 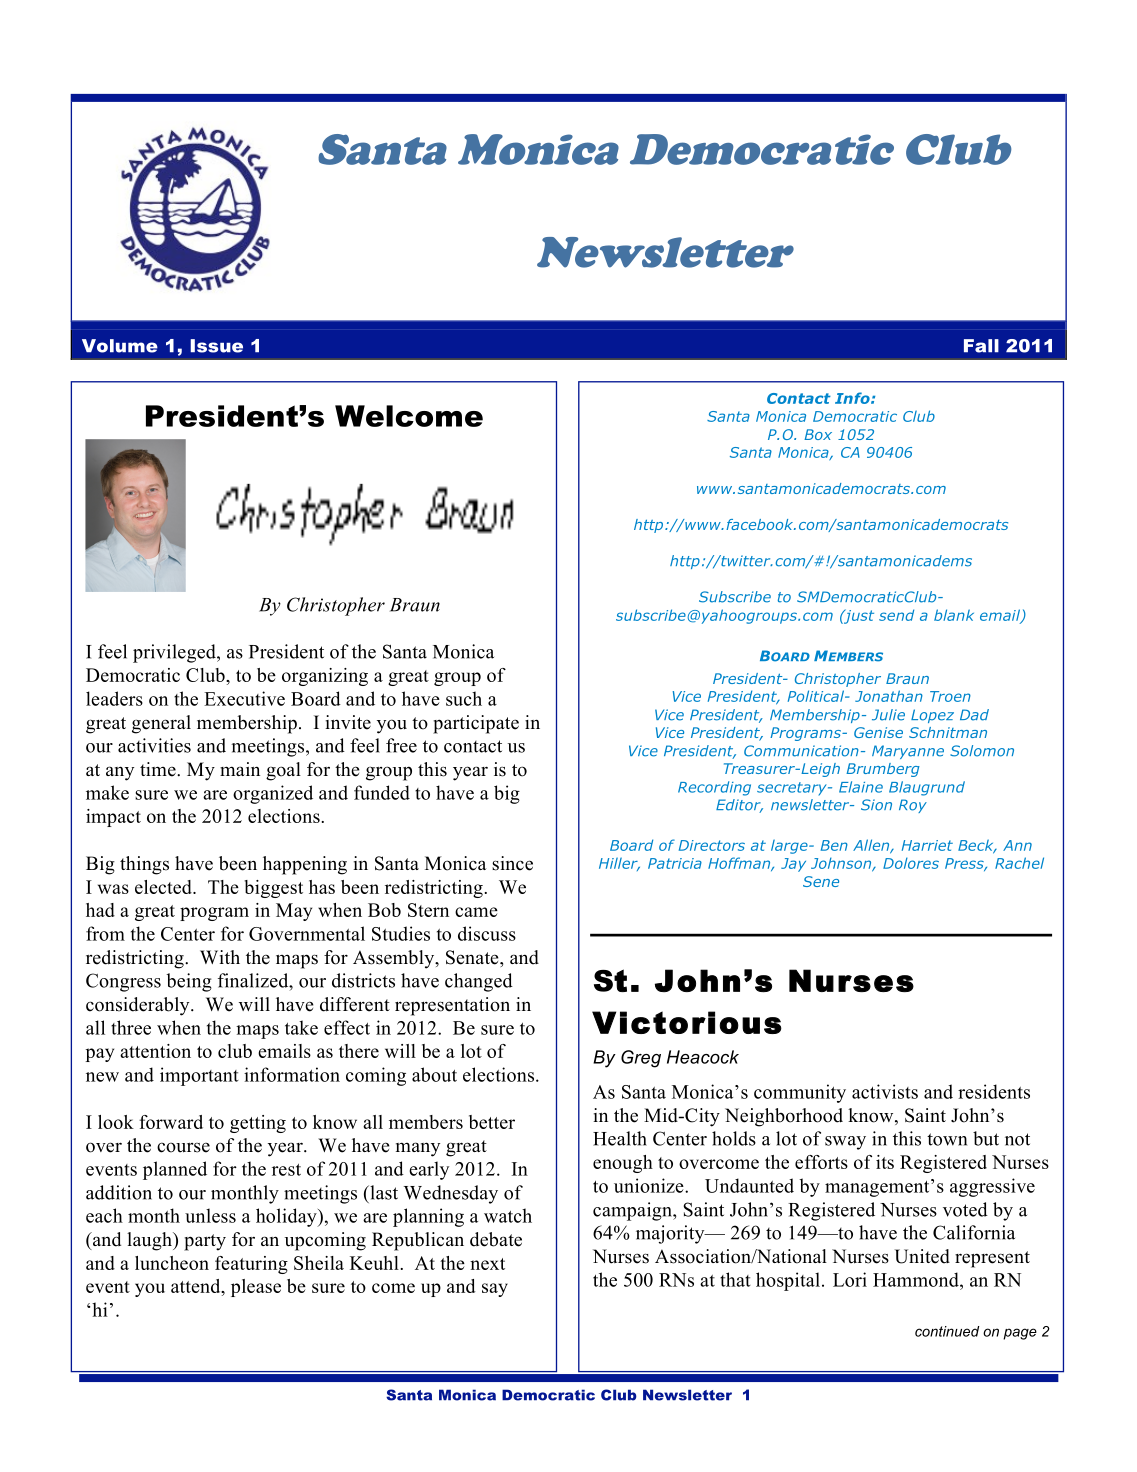 I want to click on being, so click(x=189, y=982).
